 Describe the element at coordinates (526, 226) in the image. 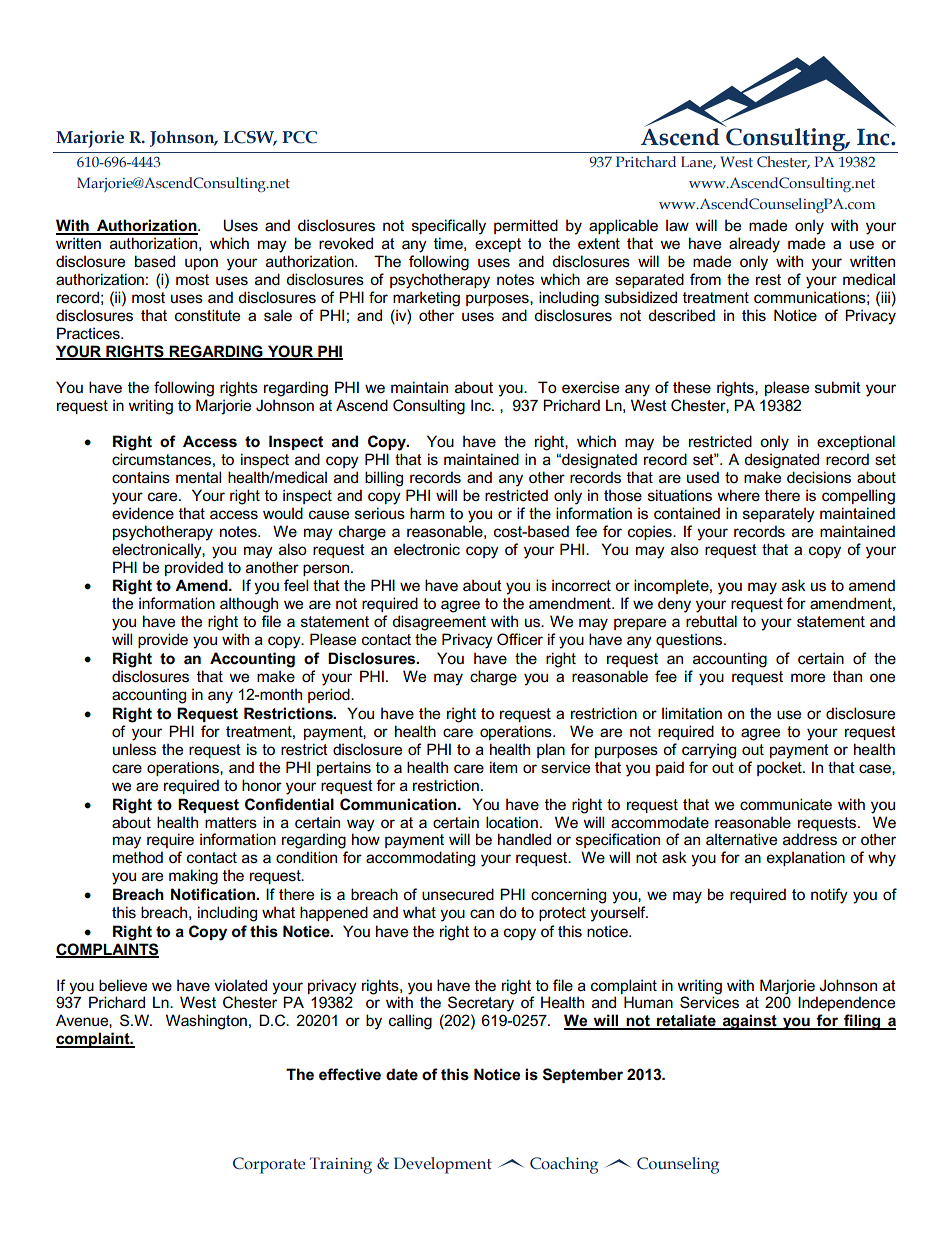

I see `permitted` at that location.
